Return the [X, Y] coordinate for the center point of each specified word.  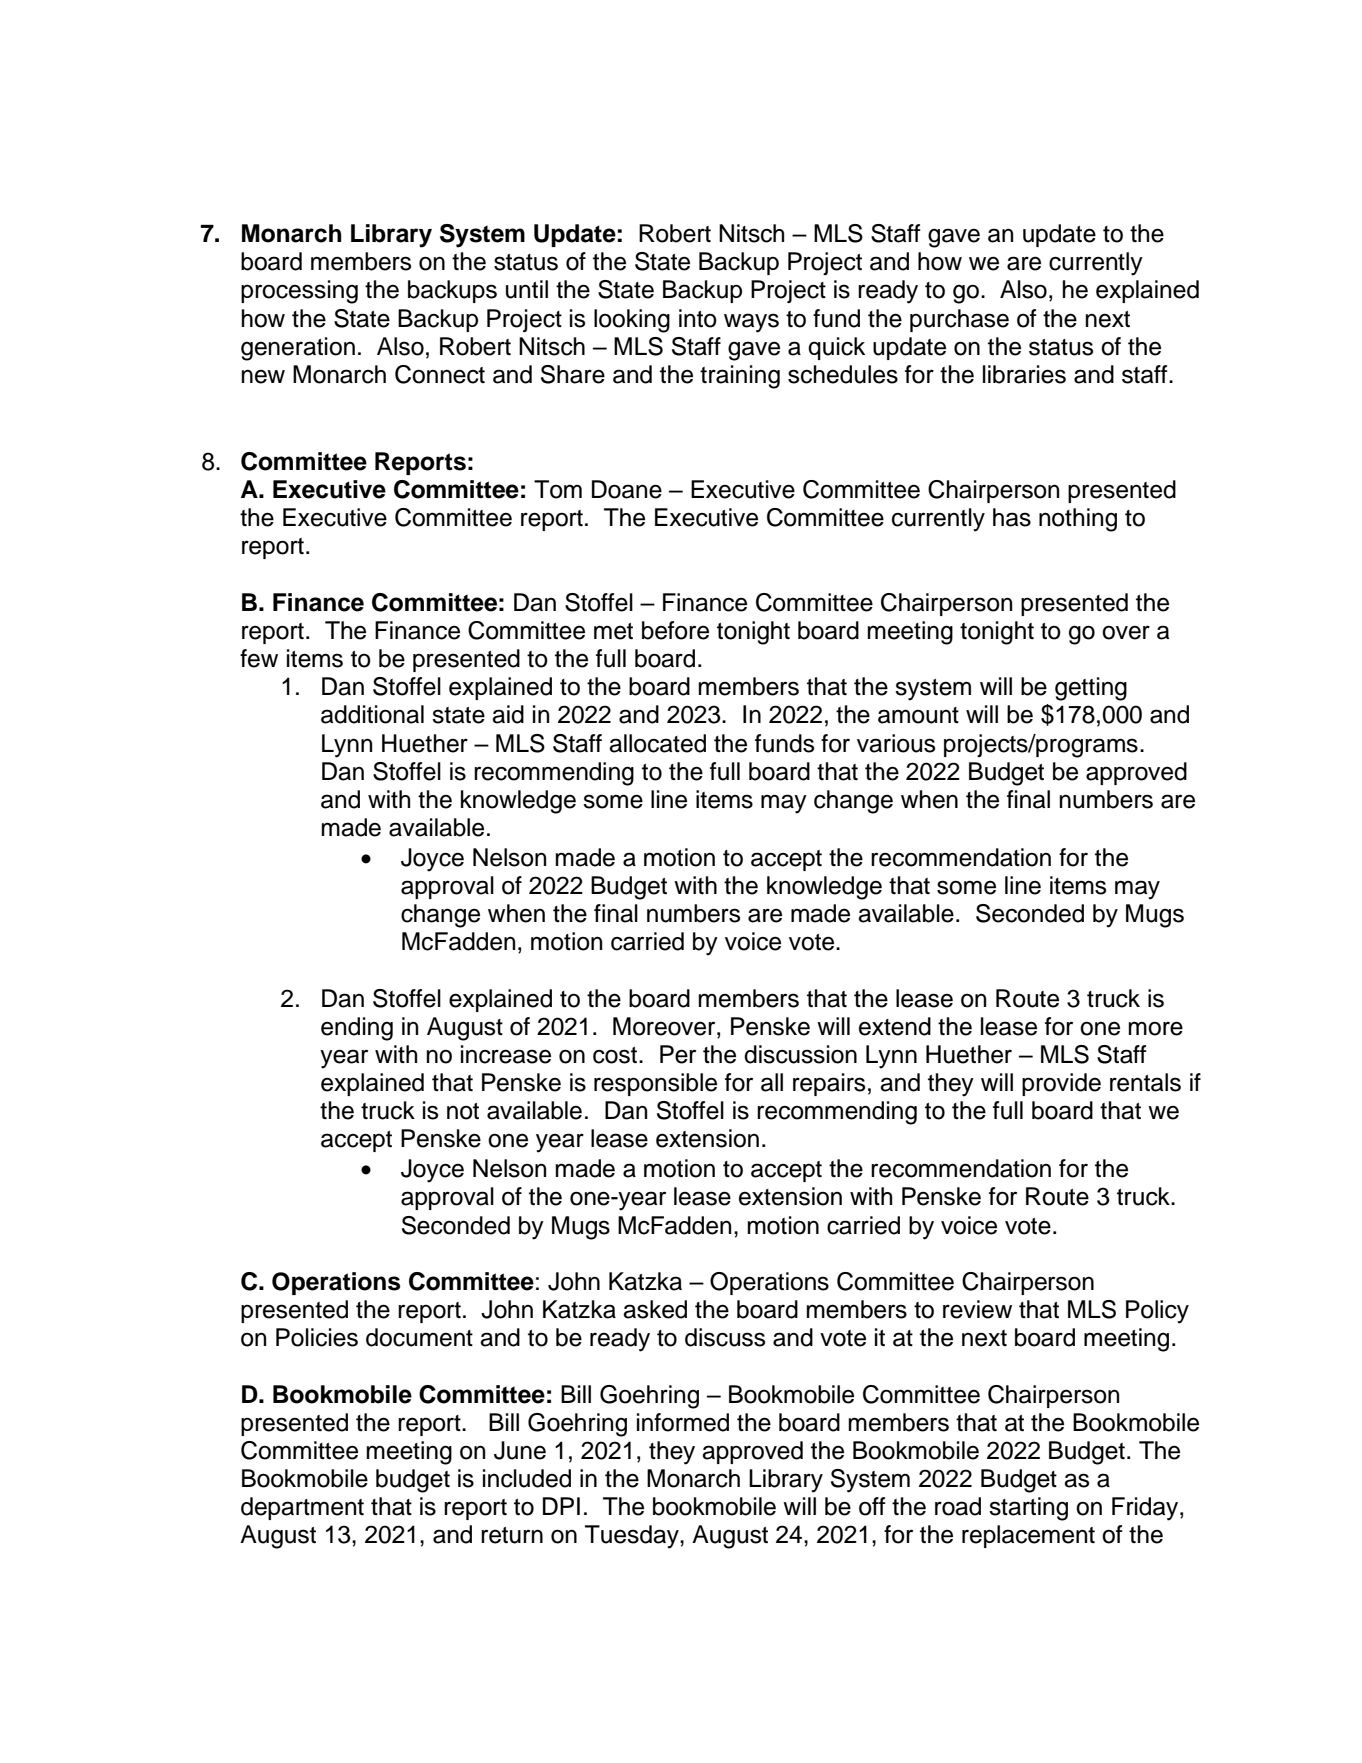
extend [895, 1026]
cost [616, 1055]
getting [1091, 689]
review [977, 1309]
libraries [1024, 374]
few [259, 658]
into [698, 318]
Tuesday [633, 1537]
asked [655, 1309]
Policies [317, 1337]
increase [506, 1054]
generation [298, 349]
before [675, 630]
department [302, 1508]
